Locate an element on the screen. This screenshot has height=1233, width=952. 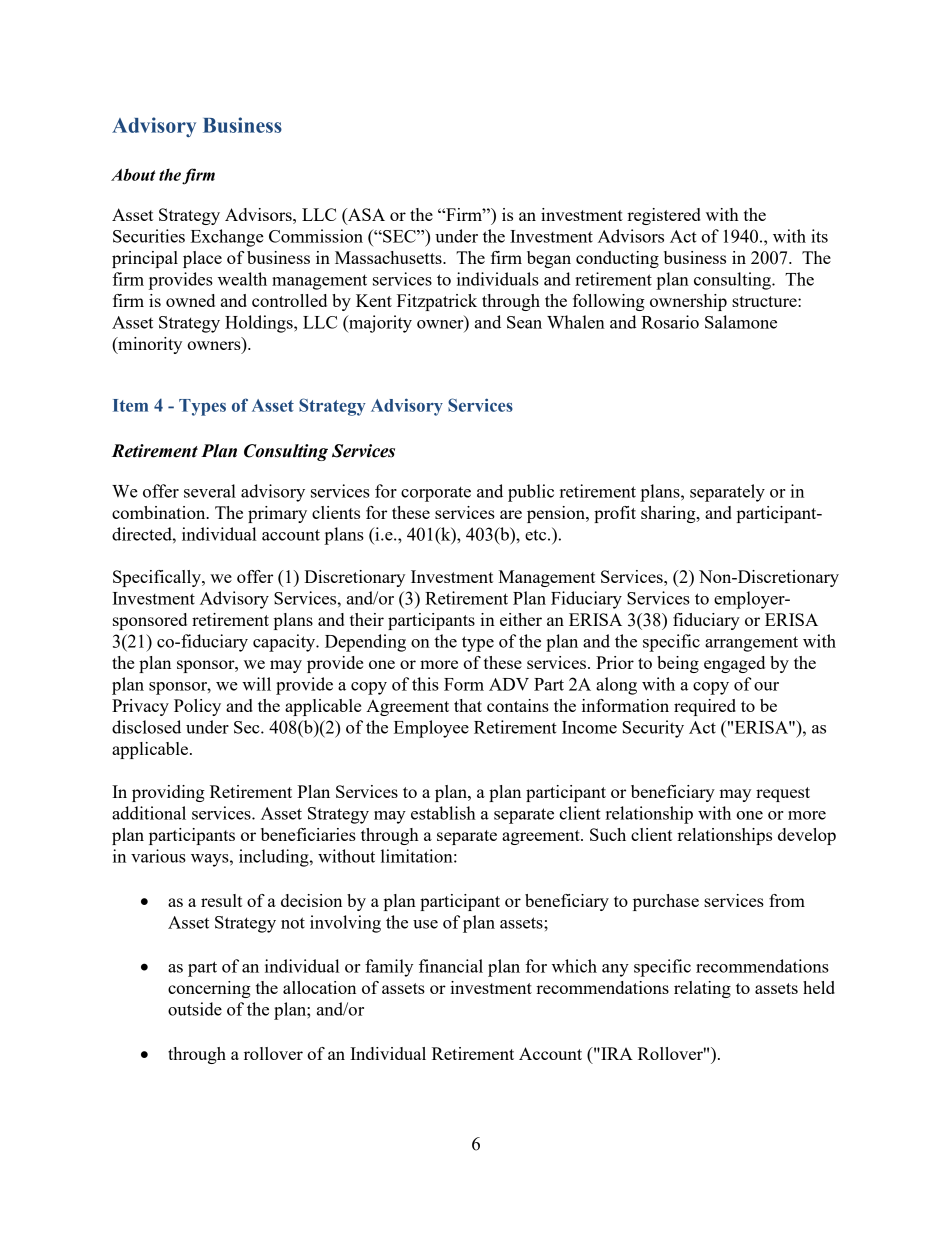
Exchange is located at coordinates (227, 238).
